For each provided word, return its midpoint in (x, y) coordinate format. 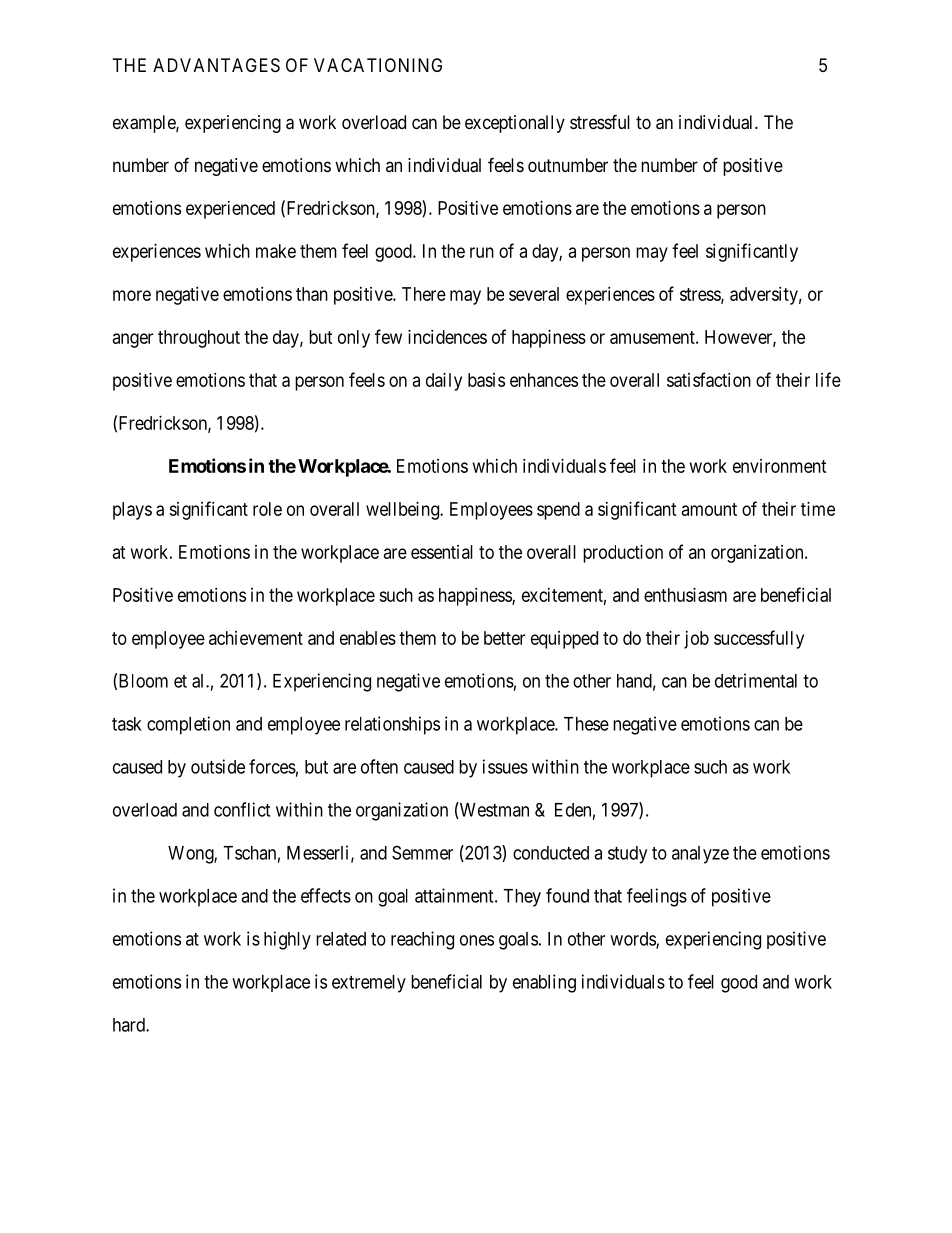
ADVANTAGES (216, 65)
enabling (544, 983)
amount (709, 509)
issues (505, 766)
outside (218, 766)
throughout (199, 339)
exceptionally (515, 124)
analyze (700, 855)
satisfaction (709, 379)
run (482, 252)
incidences (447, 337)
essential (442, 552)
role (267, 509)
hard (130, 1025)
